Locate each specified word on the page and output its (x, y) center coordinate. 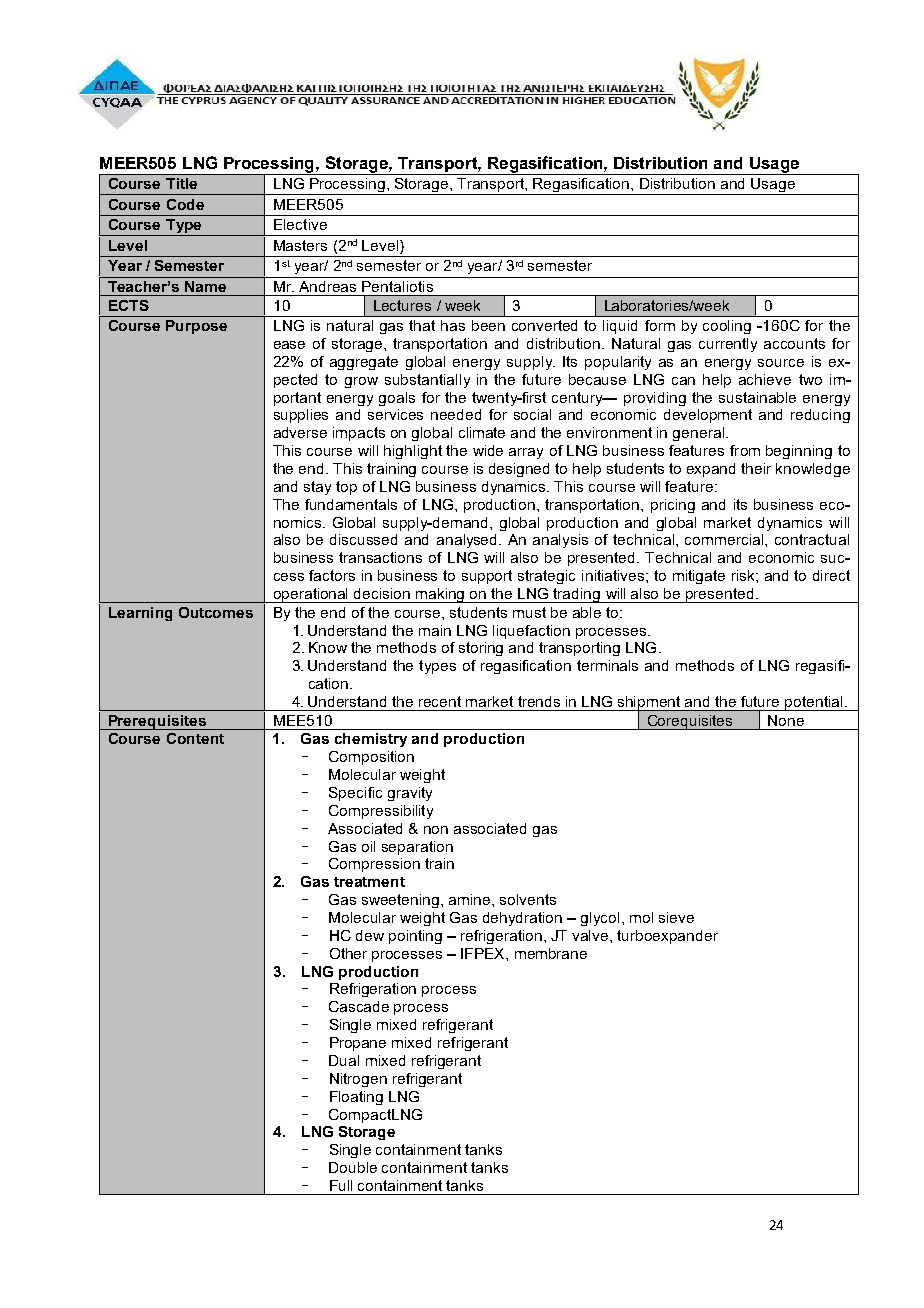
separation (417, 848)
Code (185, 204)
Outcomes (216, 612)
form (660, 325)
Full (341, 1185)
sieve (676, 917)
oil (368, 846)
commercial (725, 539)
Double (353, 1167)
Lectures (402, 305)
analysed (468, 541)
